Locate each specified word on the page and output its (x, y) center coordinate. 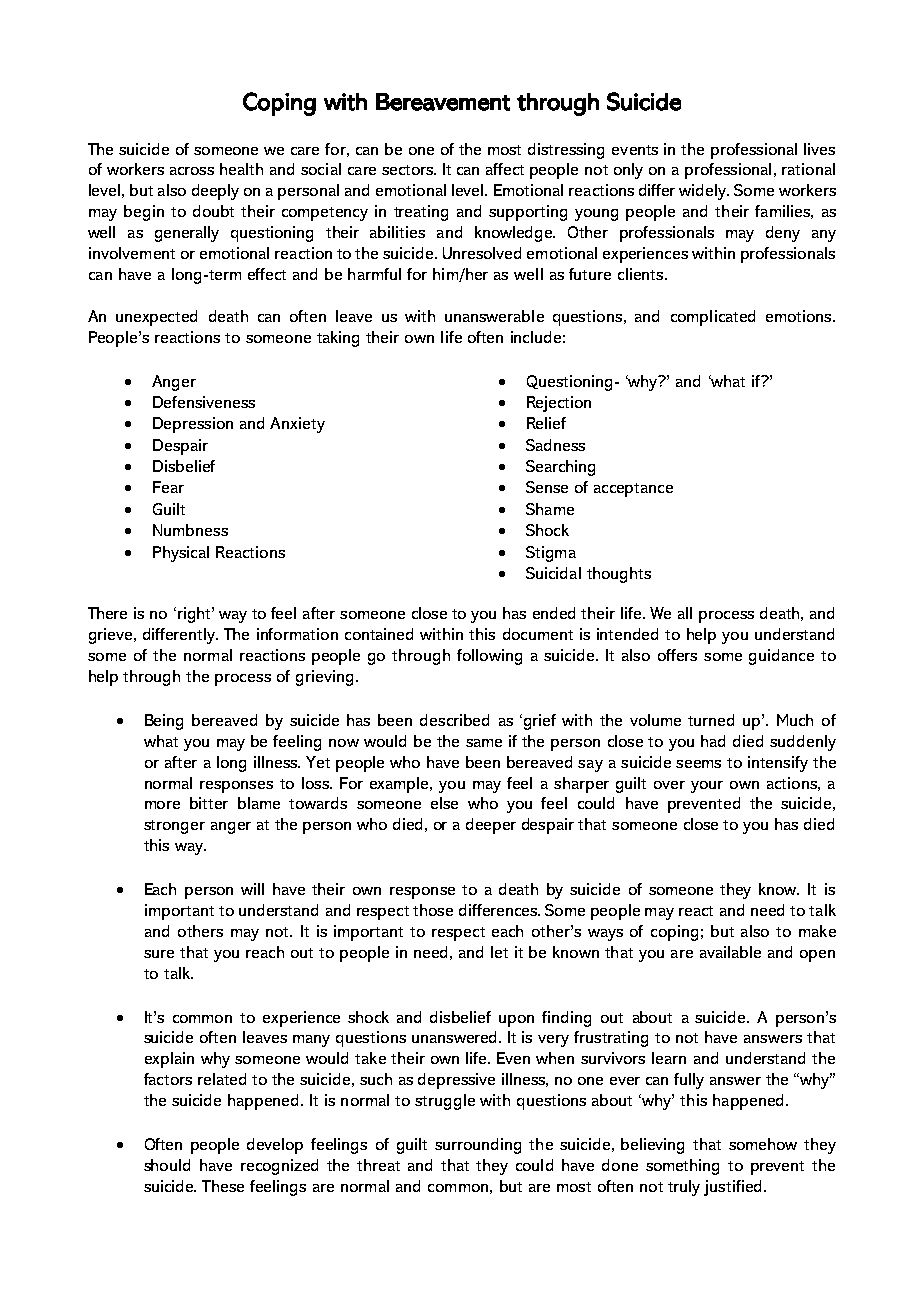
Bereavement (443, 102)
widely (704, 192)
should (167, 1165)
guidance (781, 657)
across (192, 171)
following (489, 657)
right (194, 615)
